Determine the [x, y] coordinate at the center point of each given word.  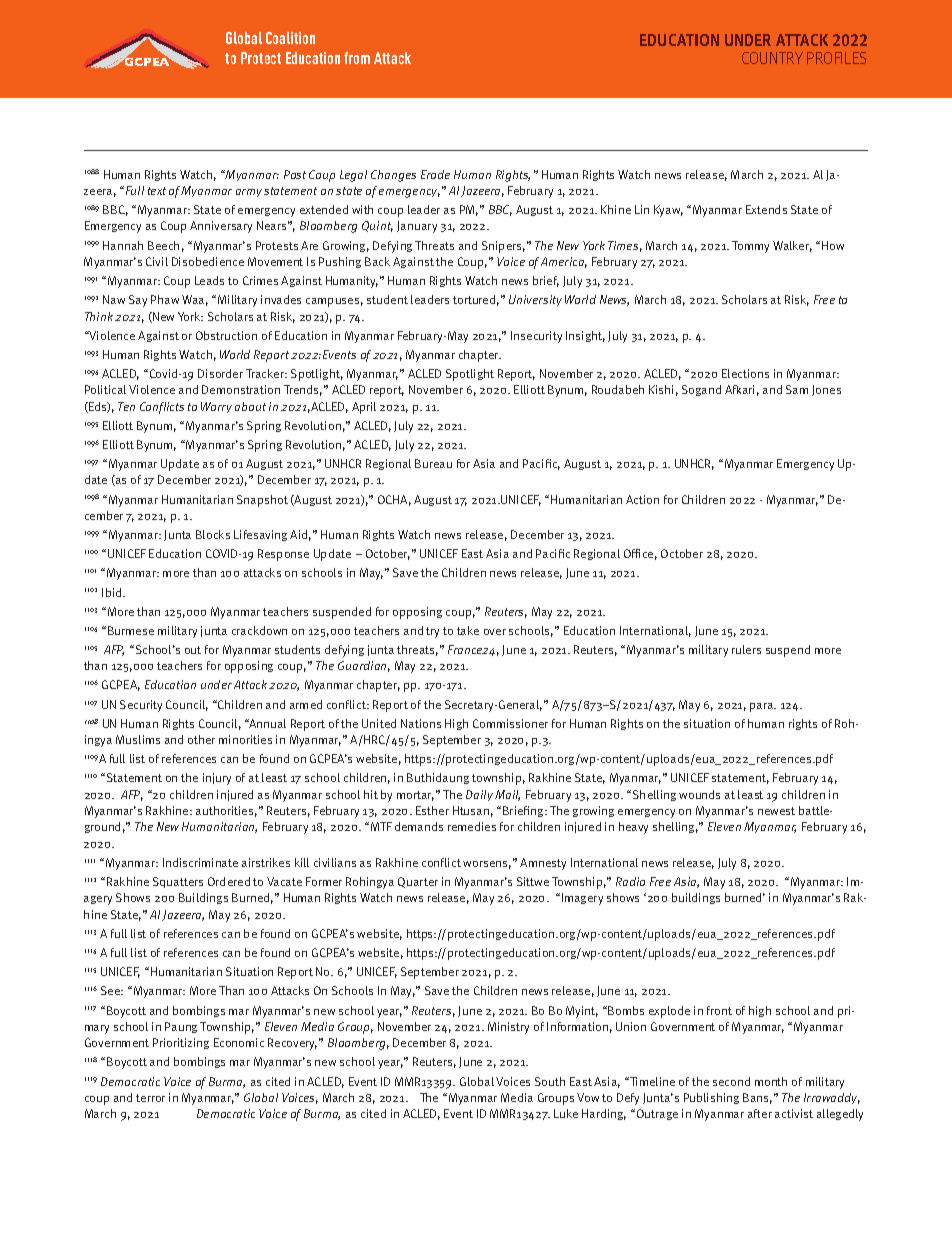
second [731, 1081]
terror [150, 1098]
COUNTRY [772, 58]
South [550, 1081]
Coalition [290, 38]
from [357, 58]
